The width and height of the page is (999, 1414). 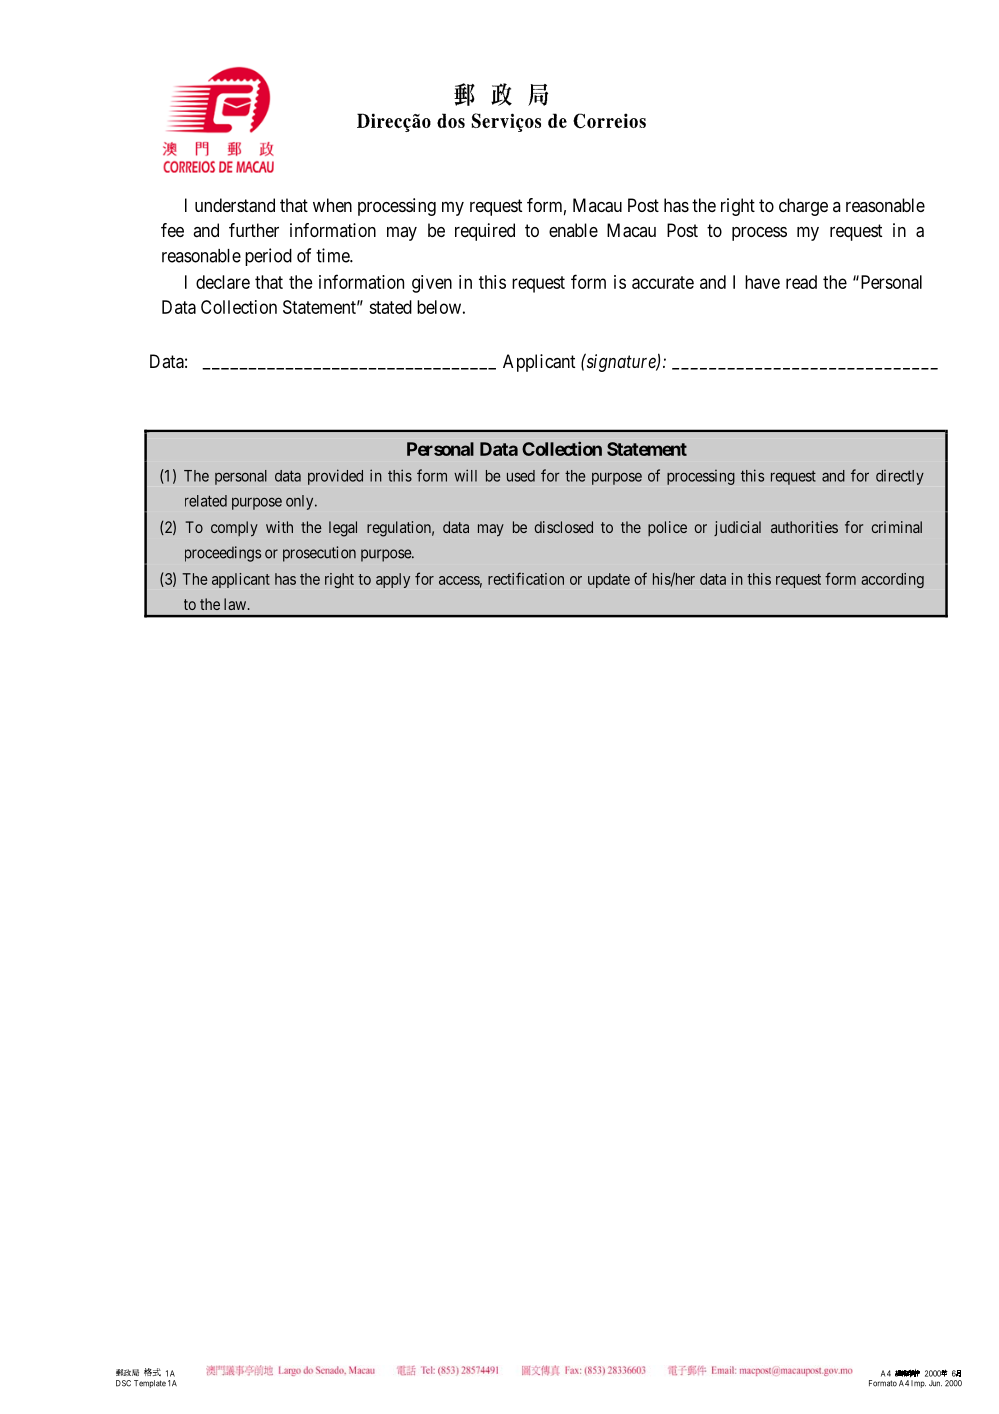 What do you see at coordinates (223, 554) in the page?
I see `proceedings` at bounding box center [223, 554].
